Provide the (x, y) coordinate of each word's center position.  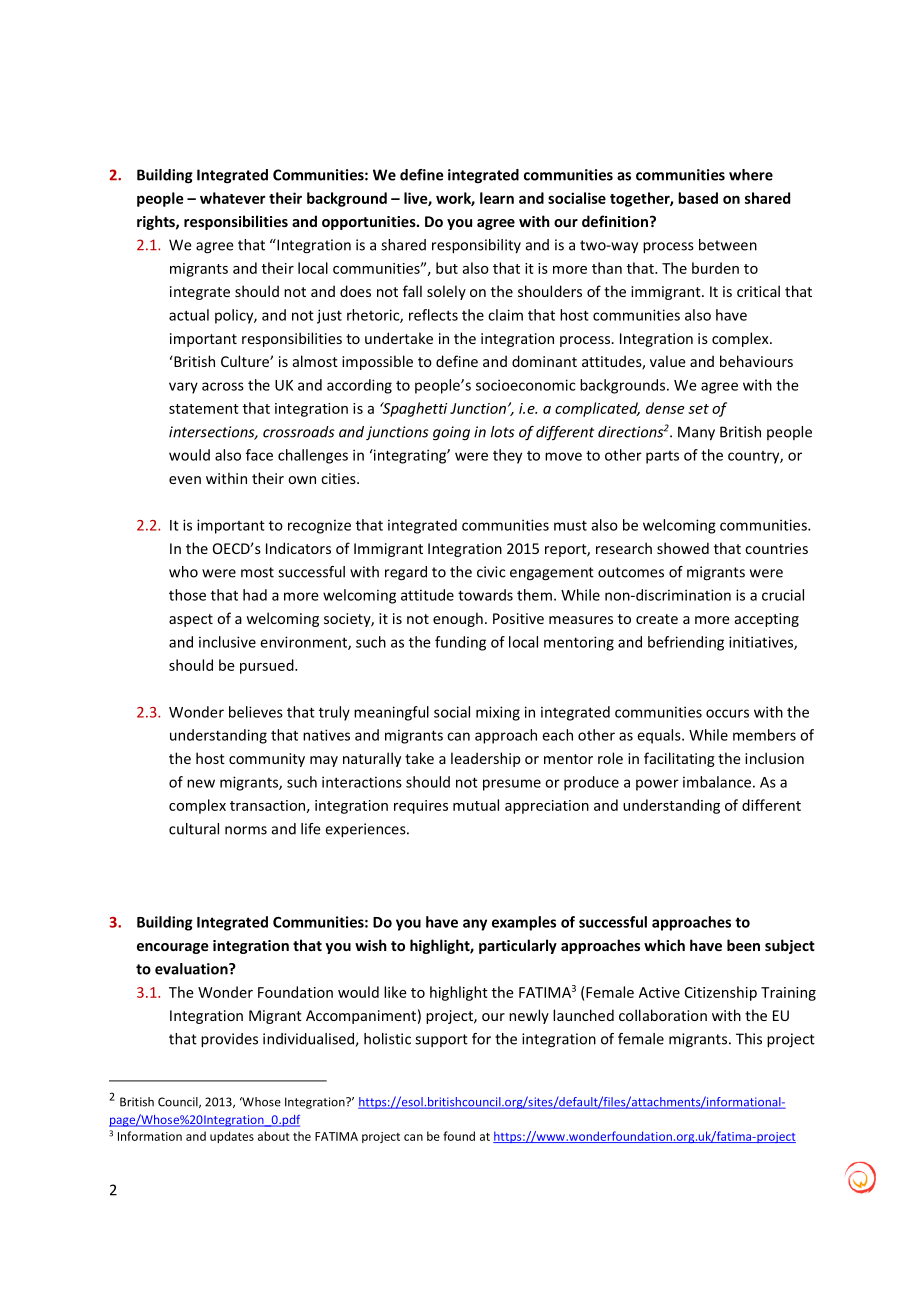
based (698, 198)
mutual (476, 805)
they (507, 456)
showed (683, 548)
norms (246, 830)
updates (232, 1137)
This (749, 1039)
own (302, 480)
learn (497, 198)
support (441, 1040)
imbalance (717, 782)
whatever (232, 198)
